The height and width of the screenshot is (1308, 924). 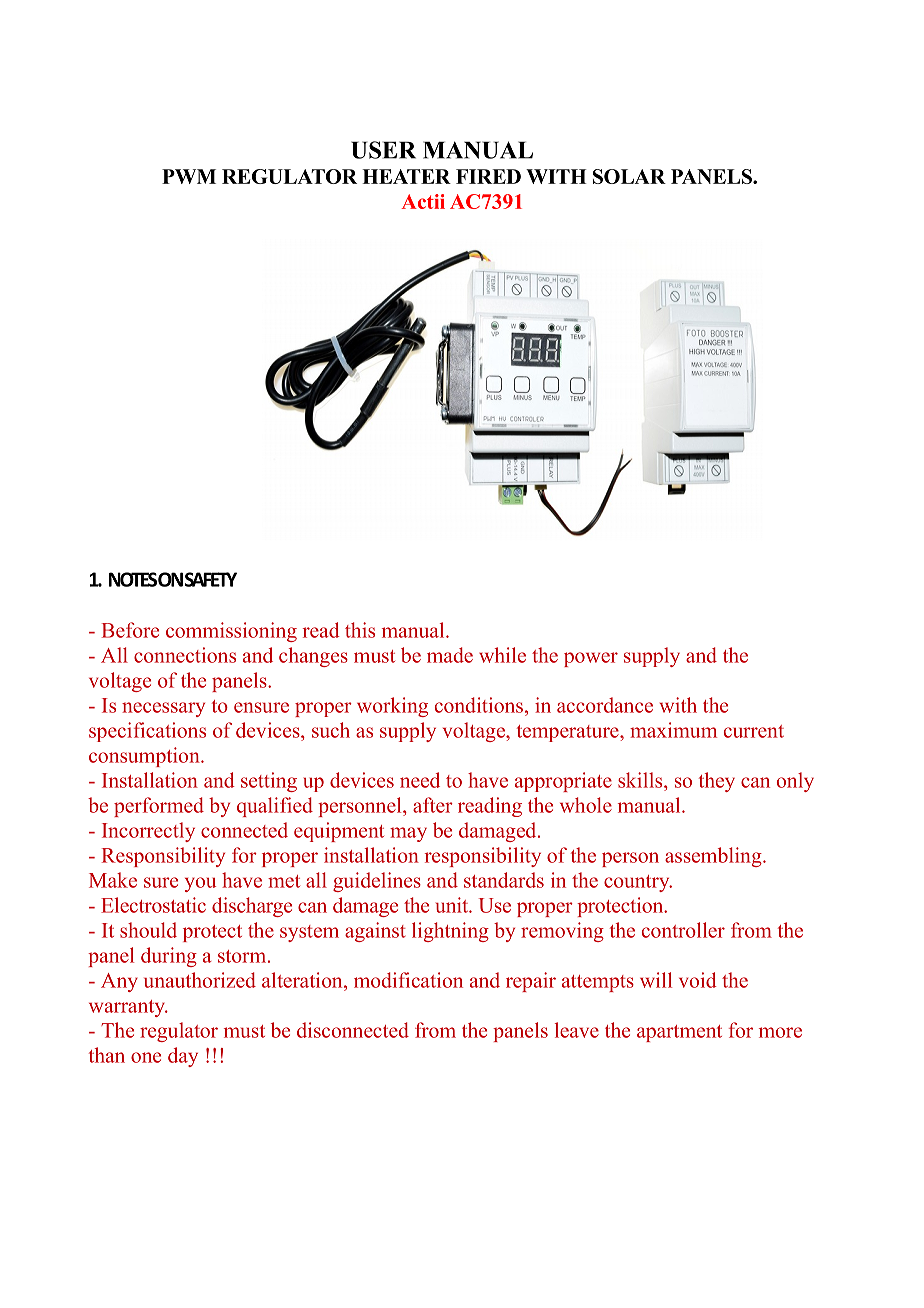 I want to click on PWM, so click(x=189, y=176).
